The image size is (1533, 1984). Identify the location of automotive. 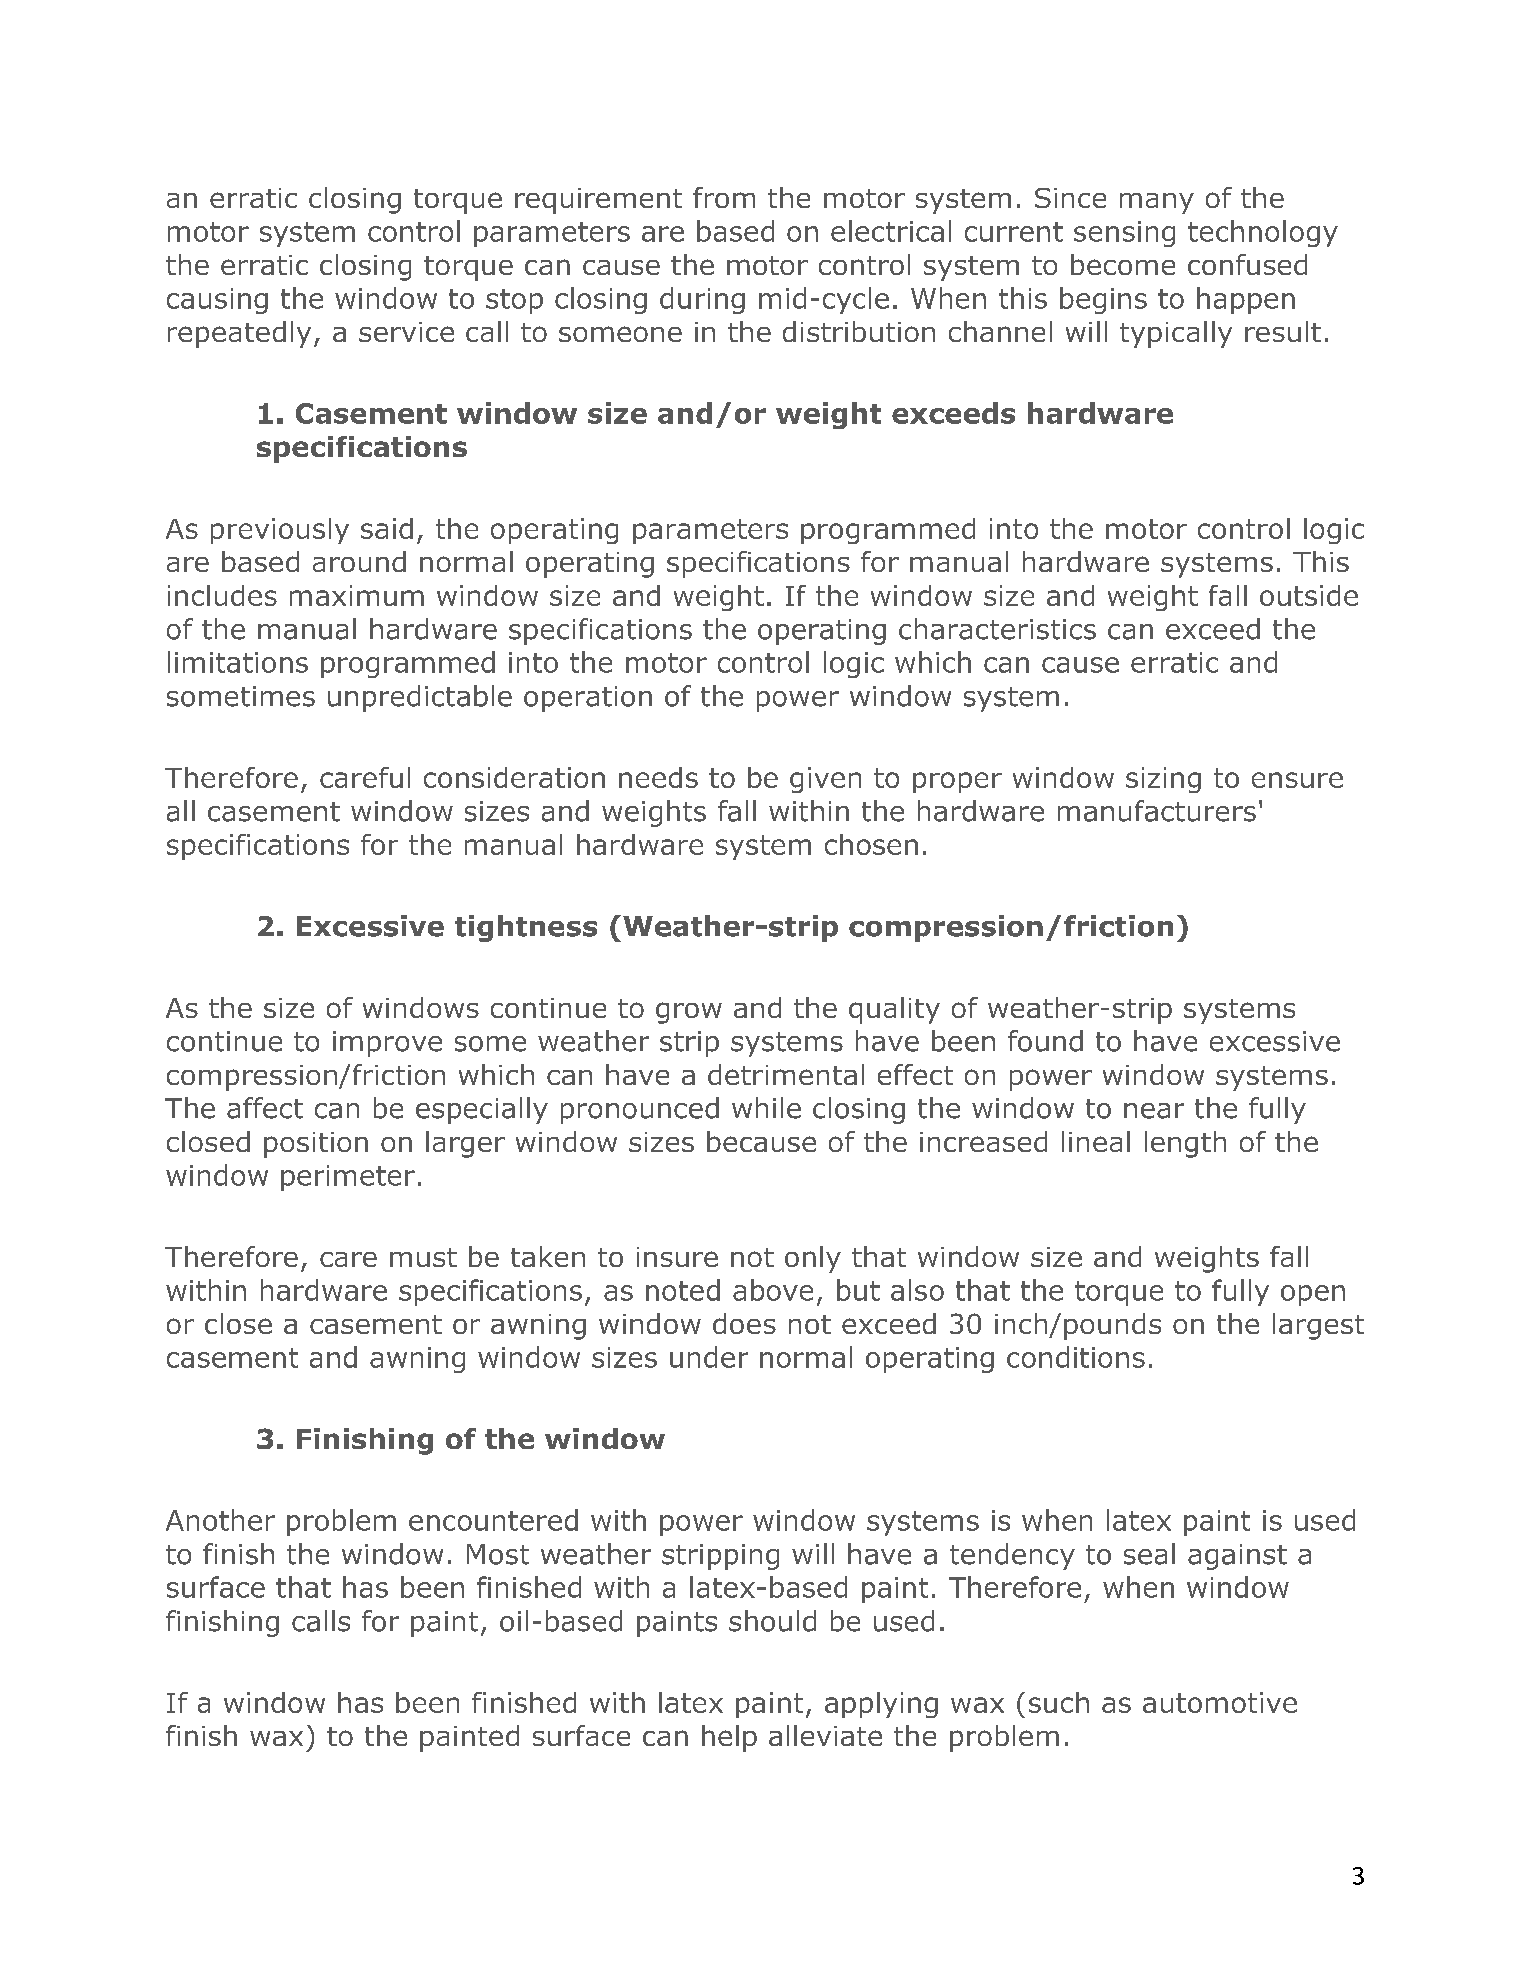
(1220, 1702).
